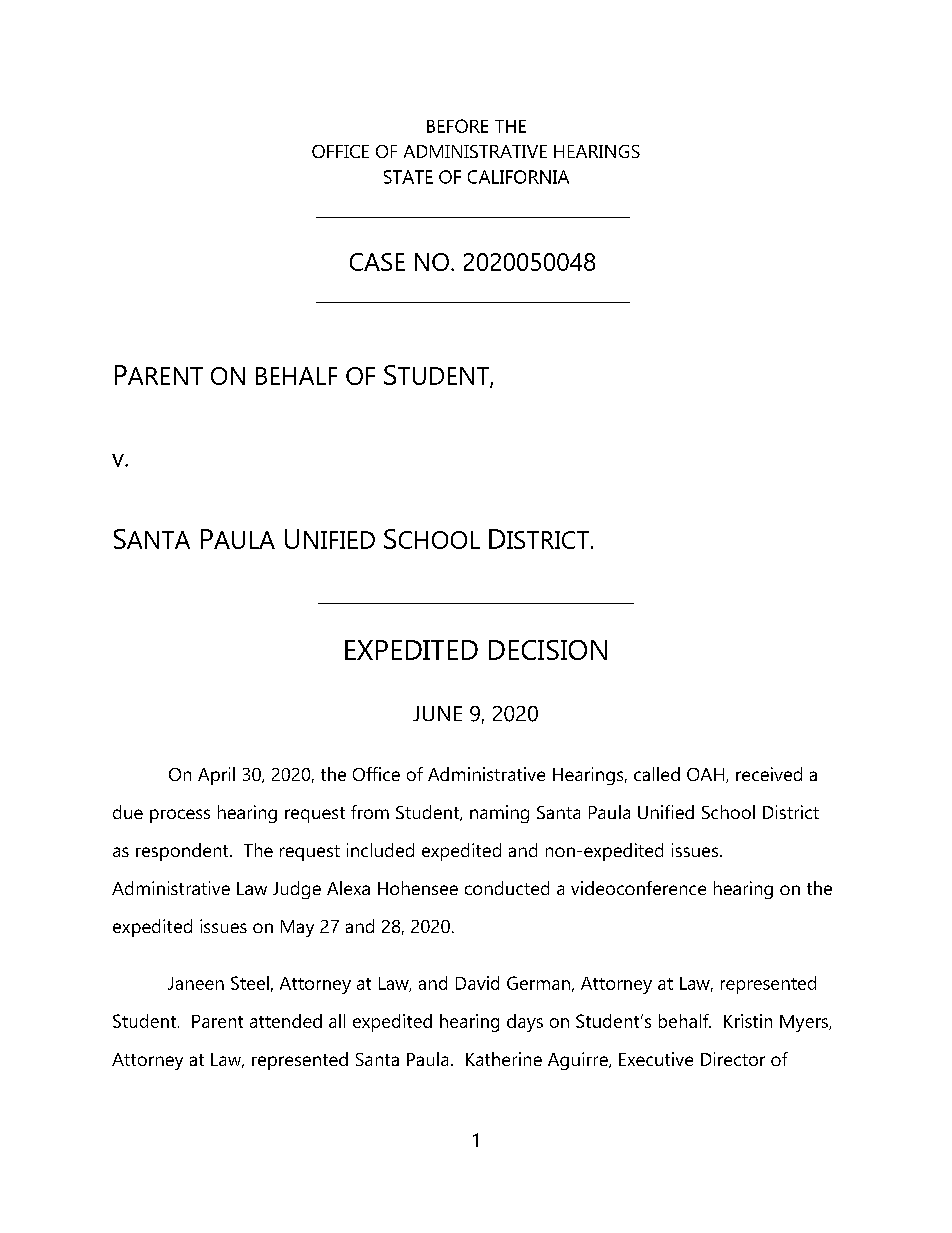 This screenshot has height=1233, width=952. I want to click on DECISION, so click(548, 650).
